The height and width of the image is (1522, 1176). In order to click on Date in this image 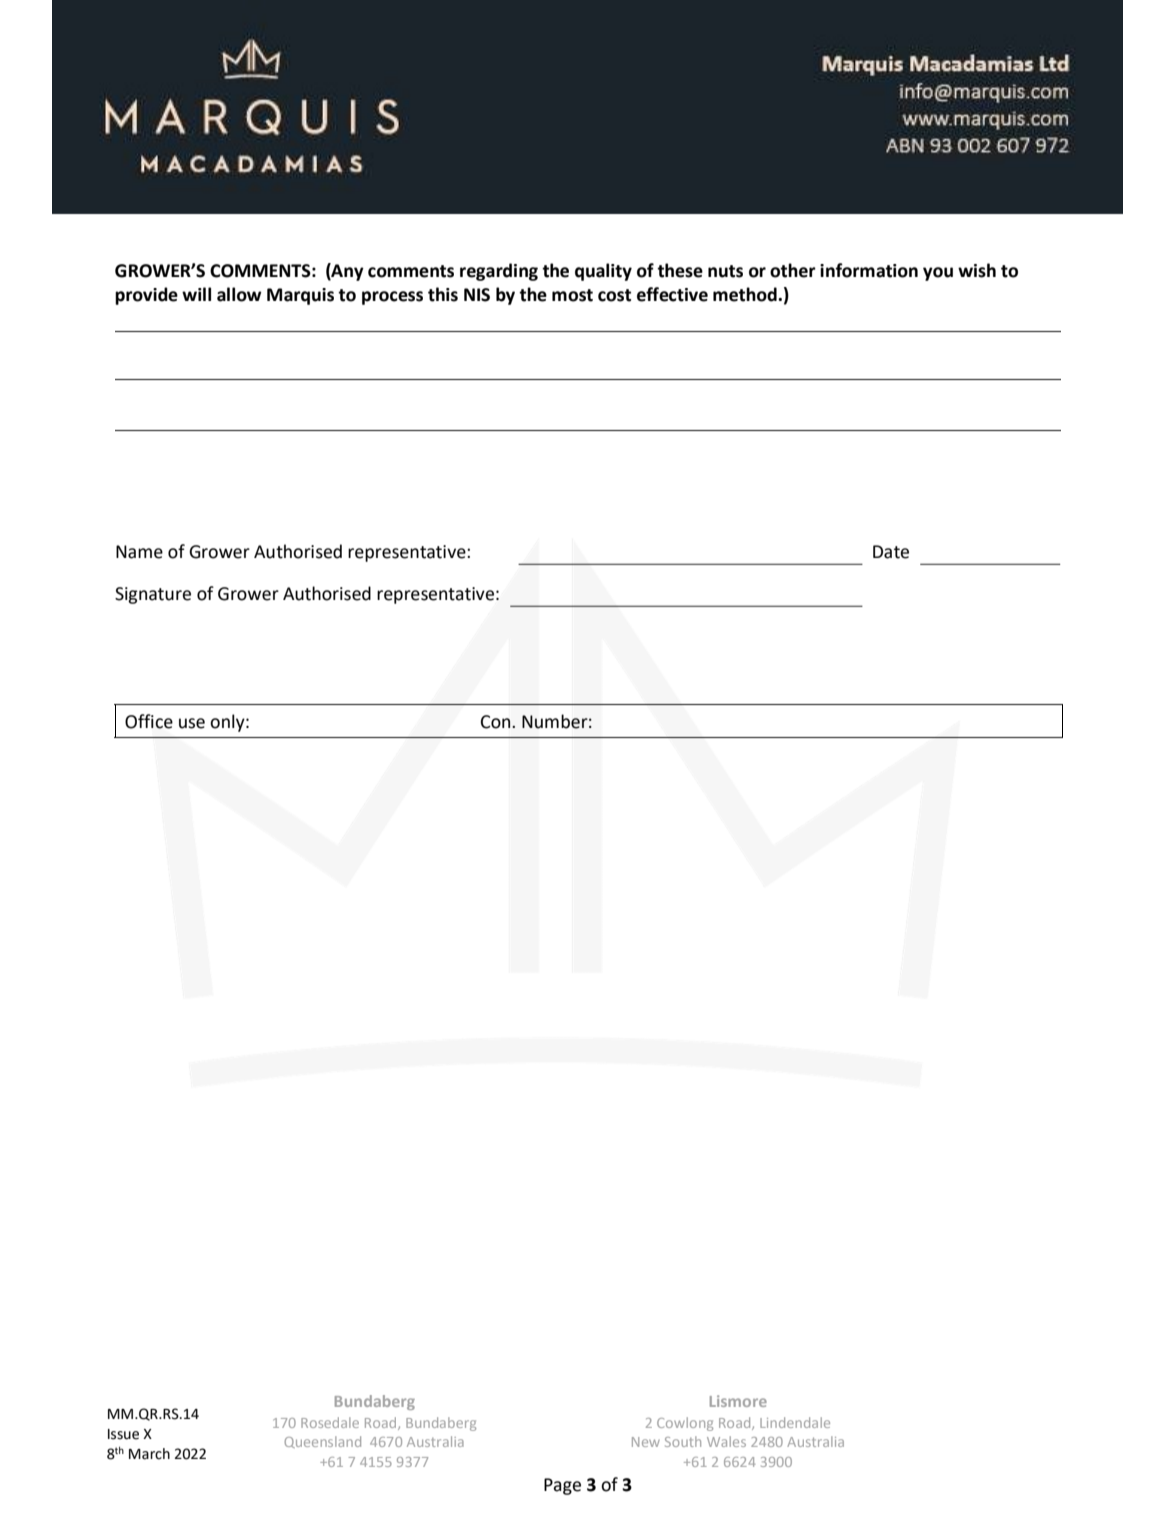, I will do `click(891, 552)`.
